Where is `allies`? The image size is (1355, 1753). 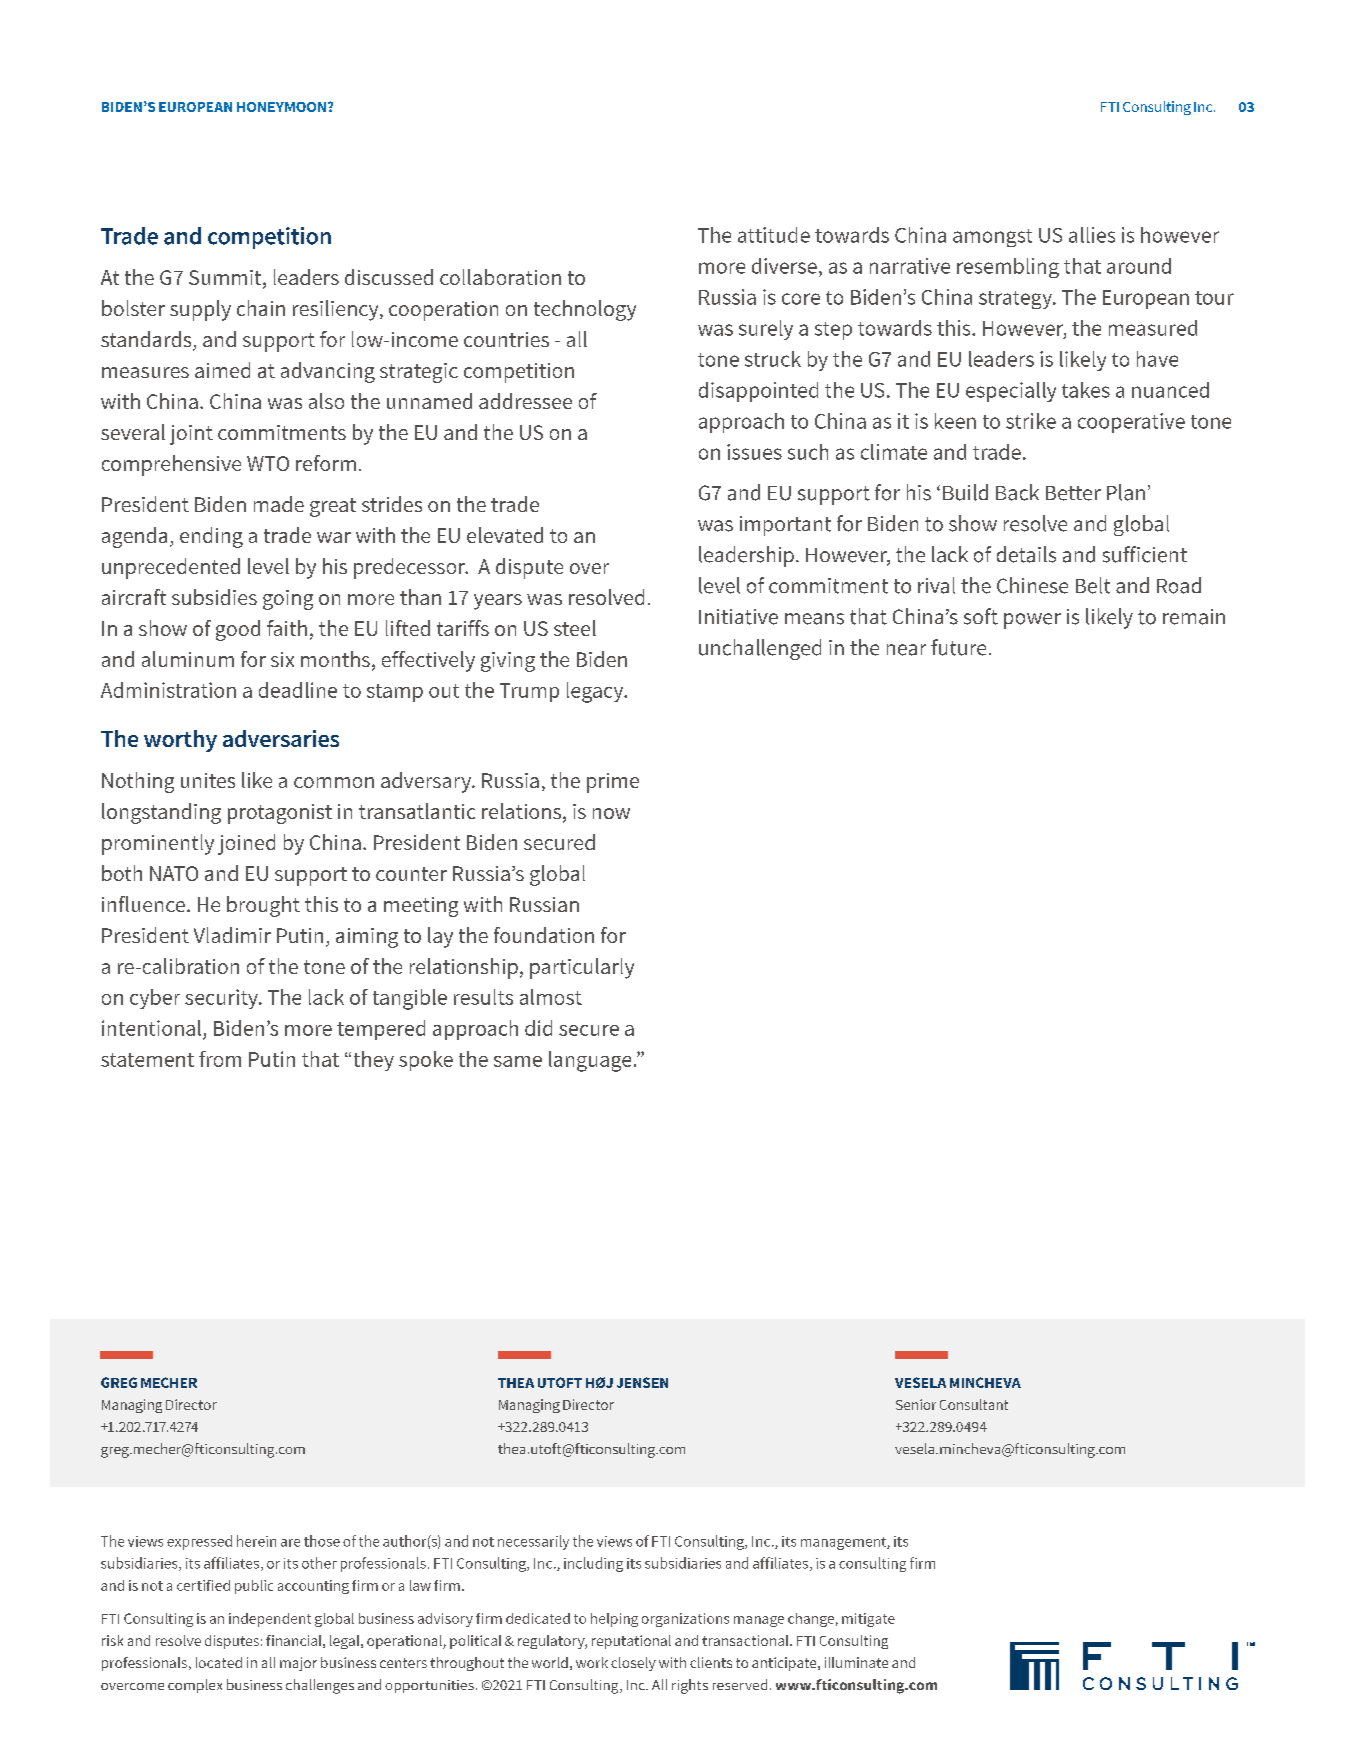
allies is located at coordinates (1092, 235).
